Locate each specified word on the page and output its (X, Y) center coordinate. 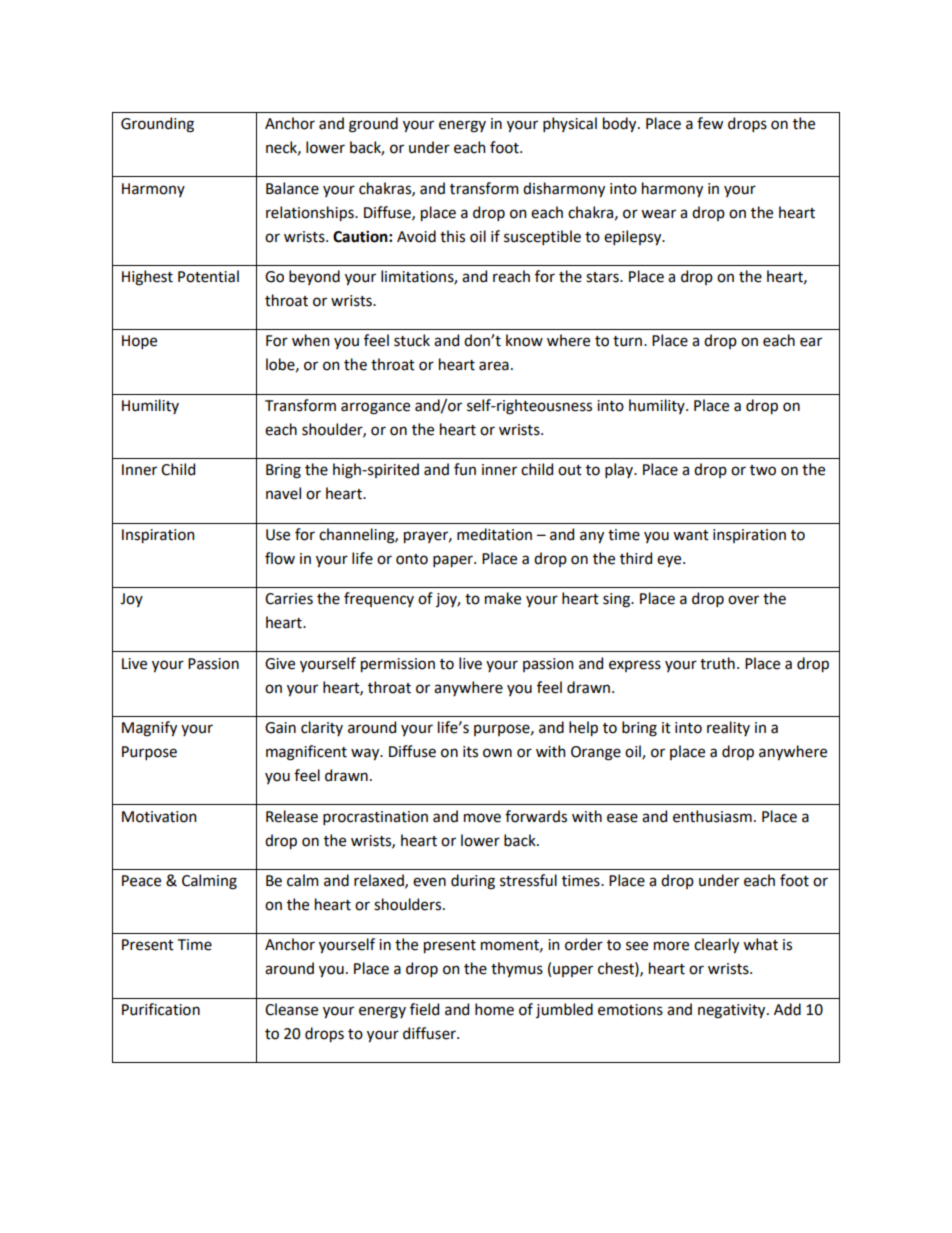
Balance (292, 188)
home (494, 1009)
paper (454, 561)
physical (570, 124)
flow (280, 558)
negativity (733, 1011)
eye (670, 561)
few (710, 123)
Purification (161, 1009)
